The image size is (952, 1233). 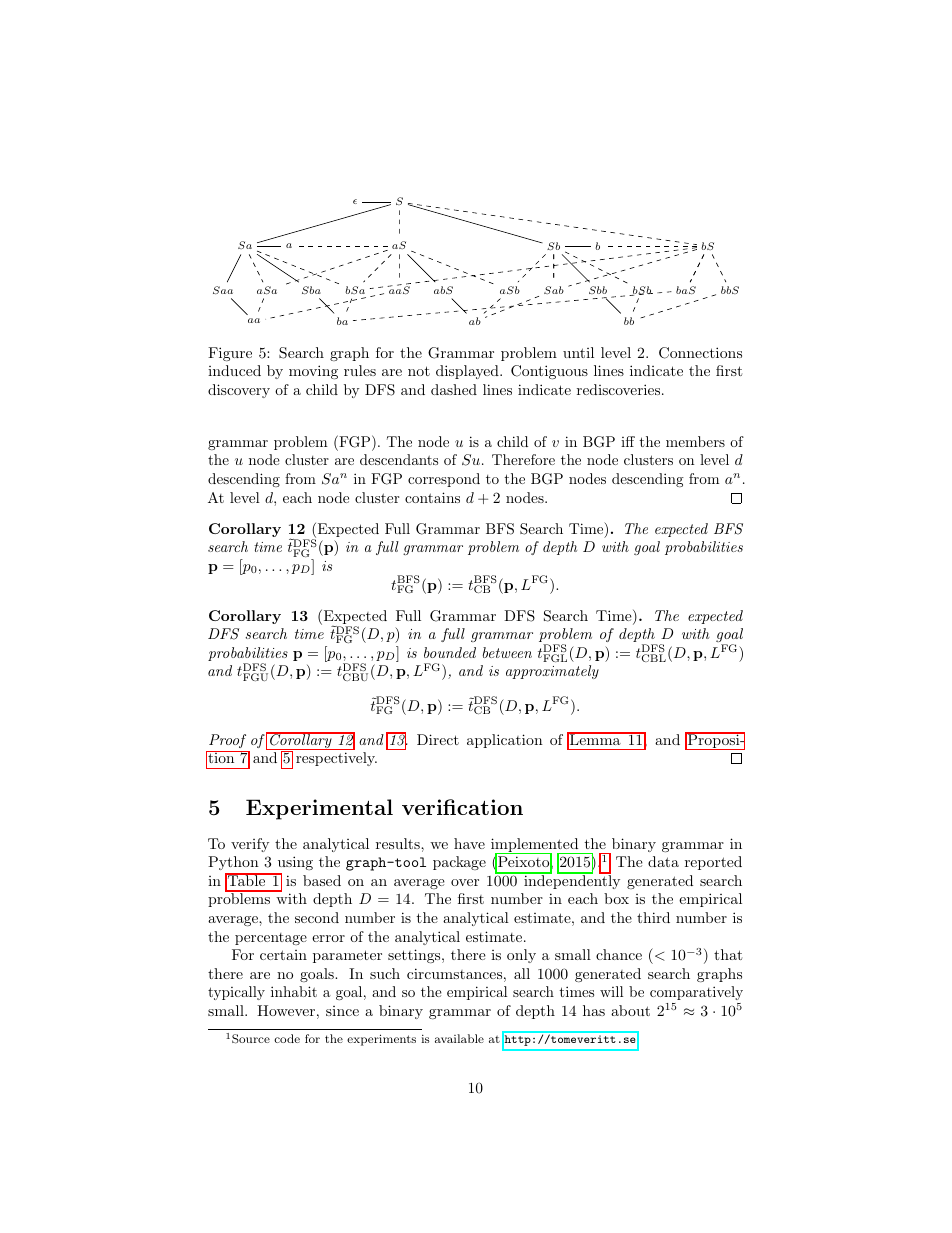 What do you see at coordinates (336, 759) in the document?
I see `respectively` at bounding box center [336, 759].
